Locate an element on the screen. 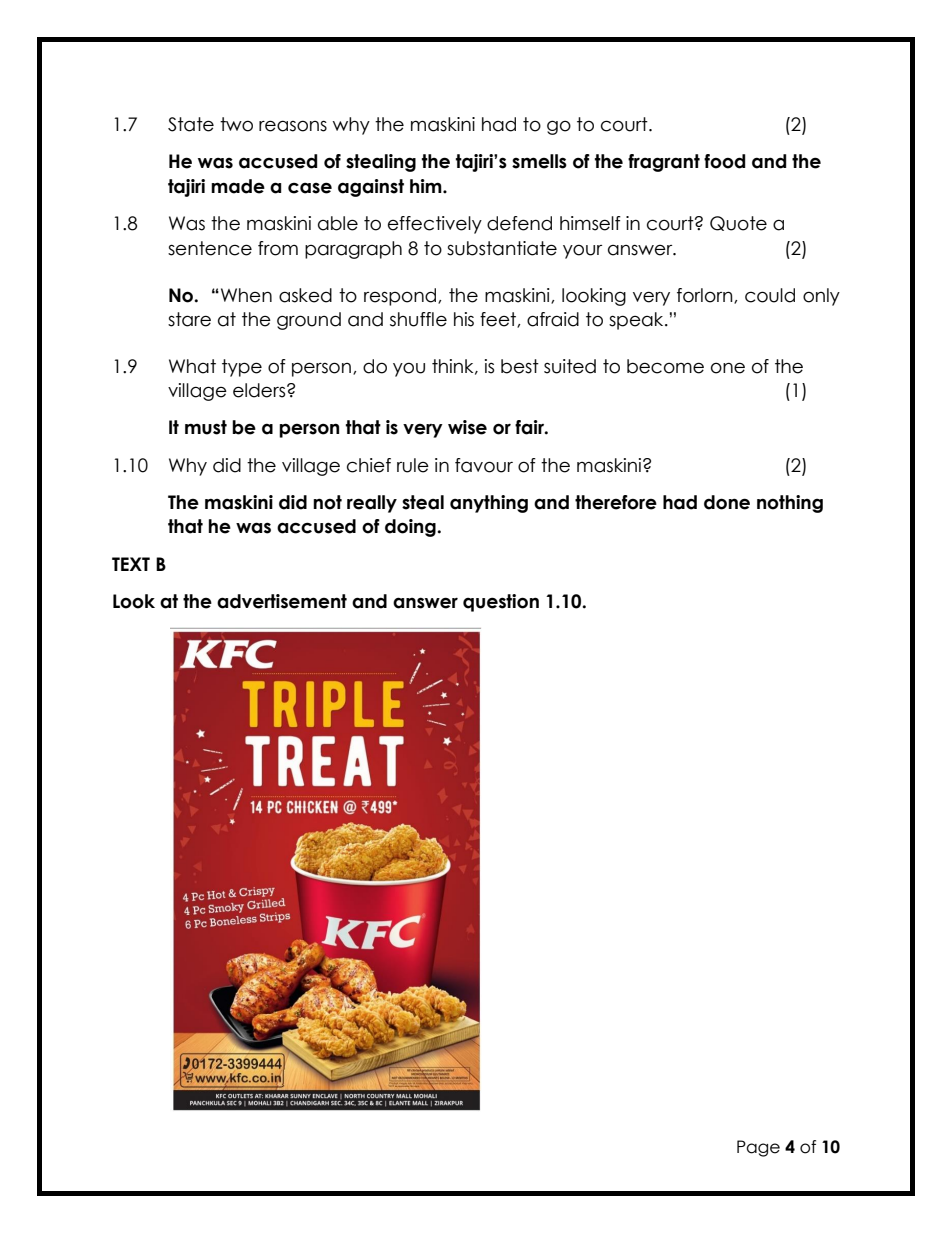 The width and height of the screenshot is (952, 1233). wise is located at coordinates (467, 427).
